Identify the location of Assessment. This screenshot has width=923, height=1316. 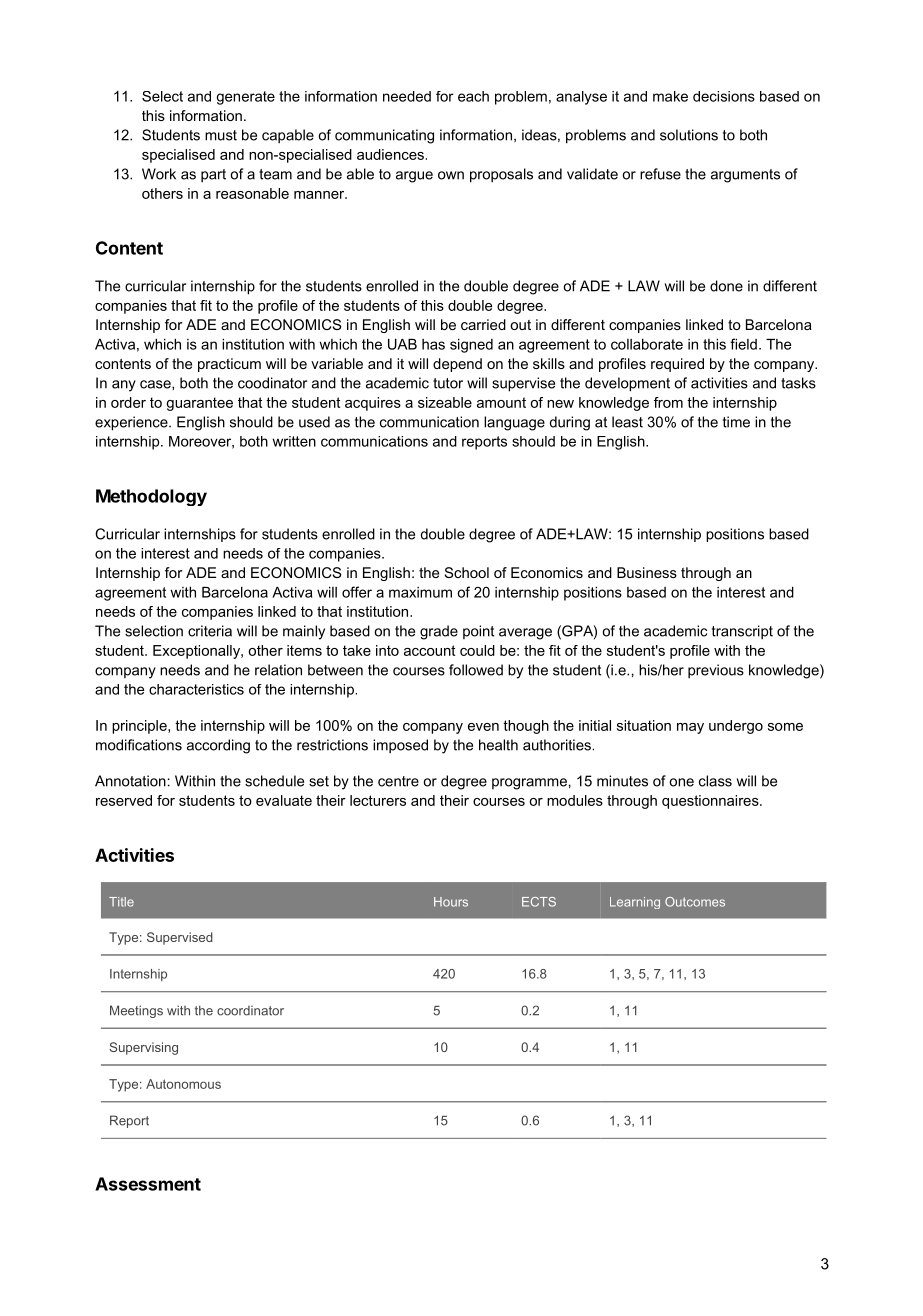
(148, 1184).
